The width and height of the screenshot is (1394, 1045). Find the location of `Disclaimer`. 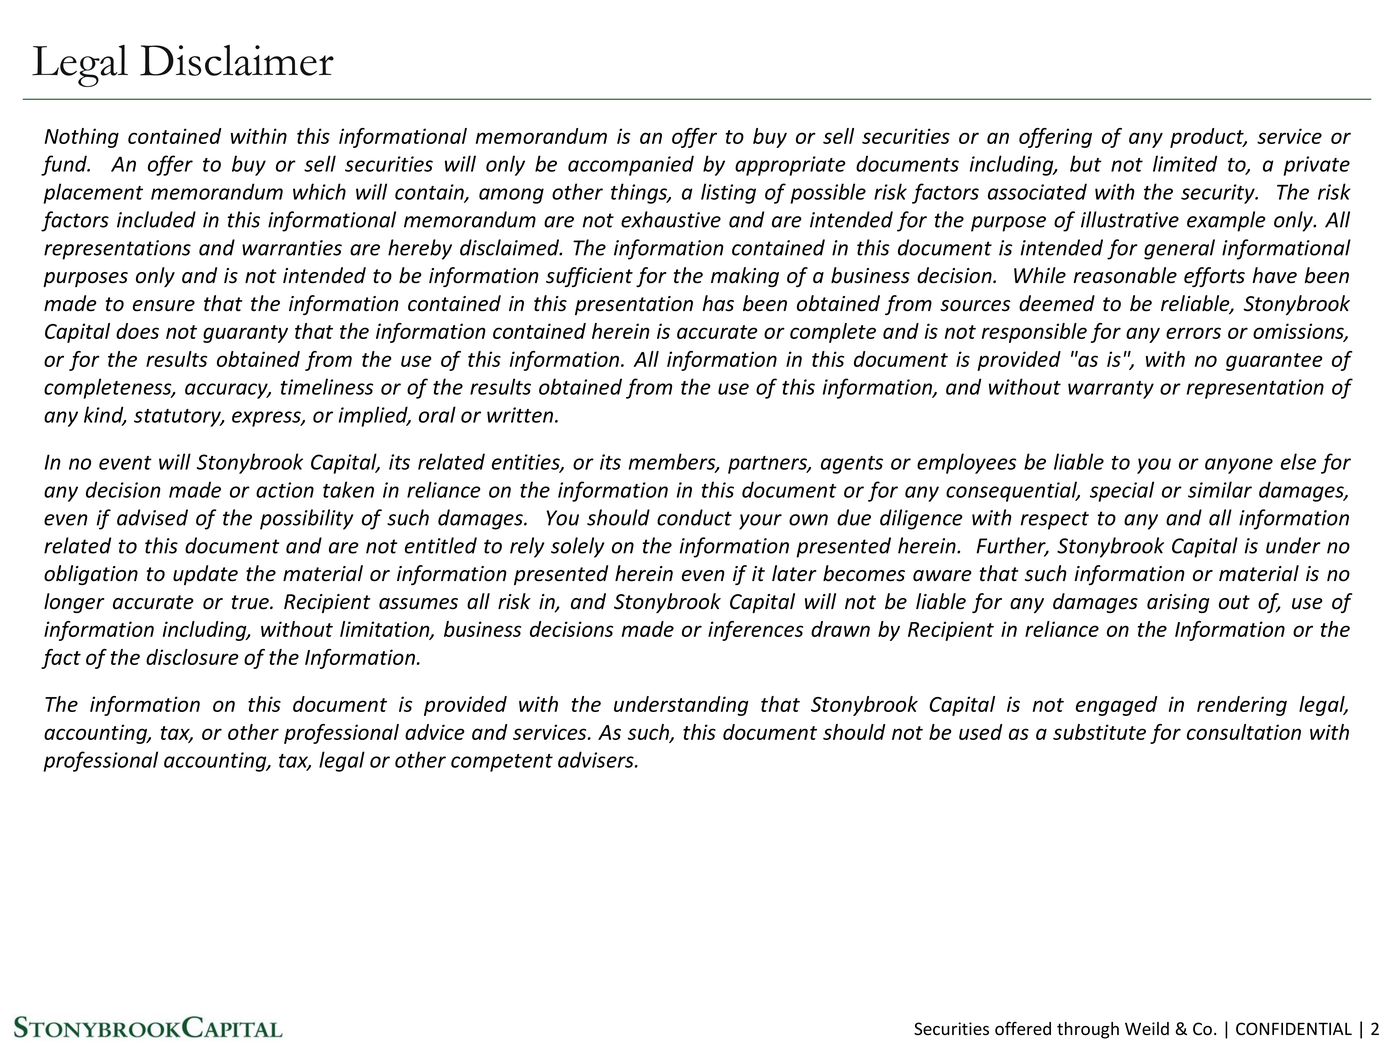

Disclaimer is located at coordinates (237, 60).
